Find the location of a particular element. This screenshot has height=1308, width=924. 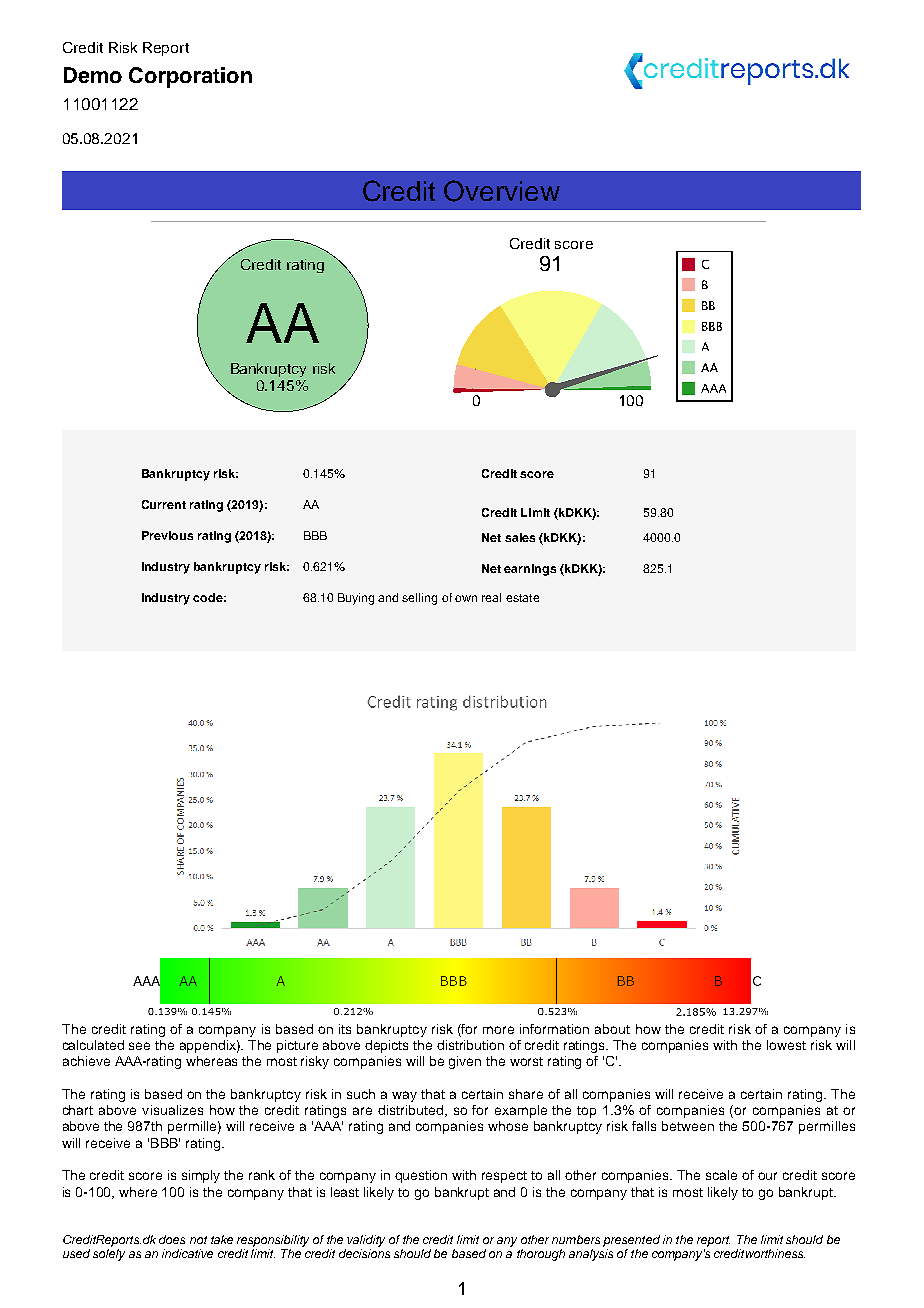

does is located at coordinates (172, 1239).
